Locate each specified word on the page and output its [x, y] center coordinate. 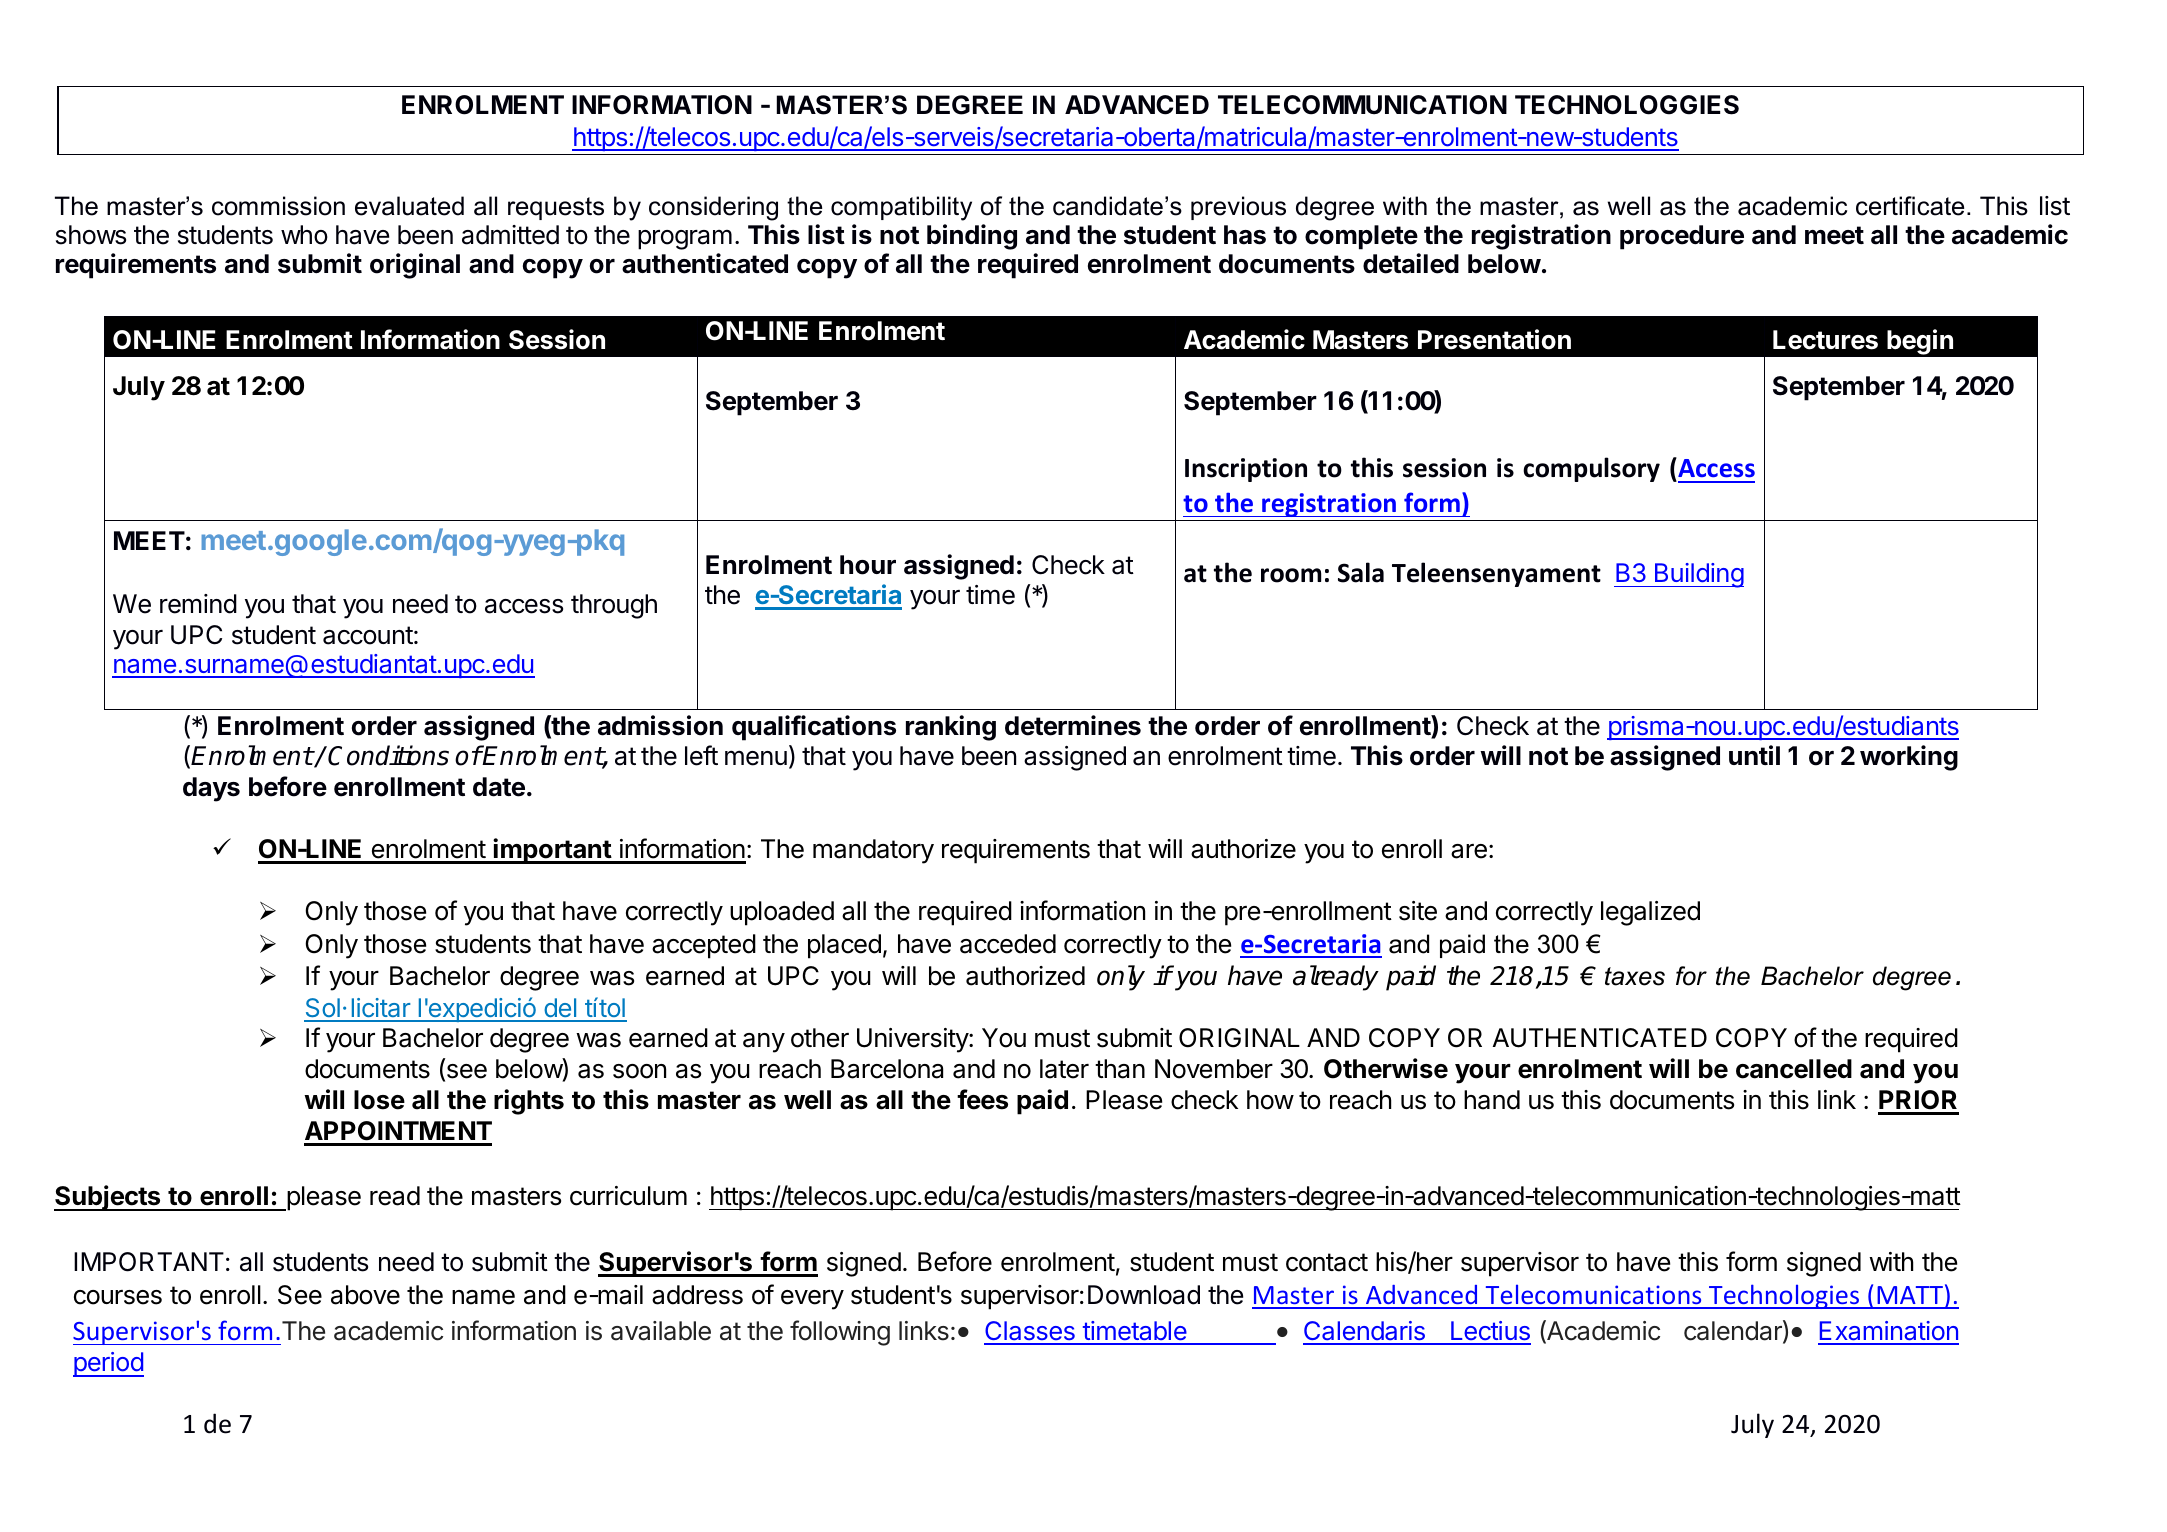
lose [379, 1100]
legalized [1650, 913]
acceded [1008, 944]
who [304, 235]
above [365, 1295]
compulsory [1591, 469]
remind [198, 604]
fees [982, 1099]
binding [972, 237]
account [368, 635]
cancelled [1794, 1069]
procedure [1682, 237]
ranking [951, 728]
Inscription [1246, 470]
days [211, 789]
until [1754, 755]
